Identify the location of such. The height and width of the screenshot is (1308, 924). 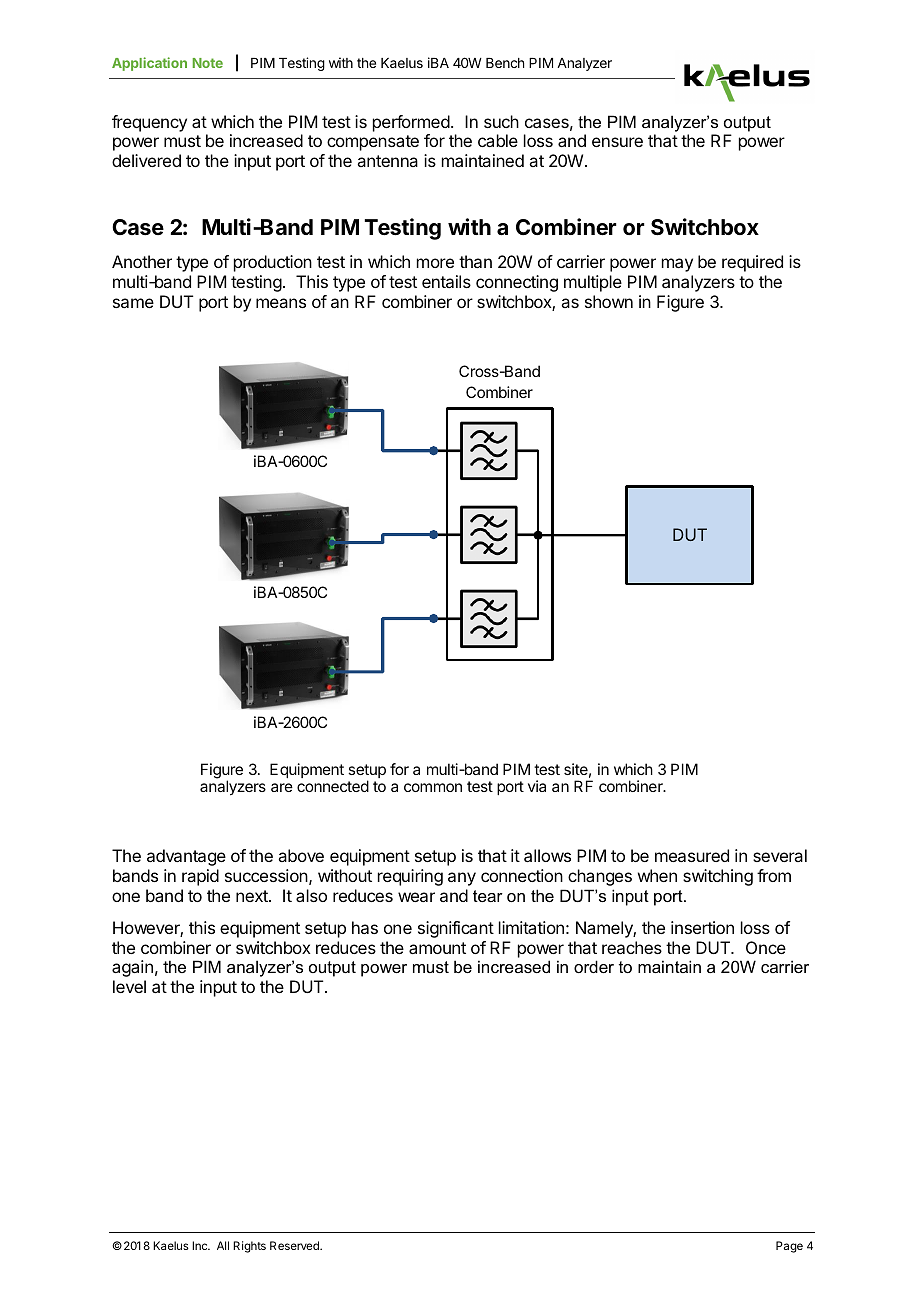
(501, 121).
